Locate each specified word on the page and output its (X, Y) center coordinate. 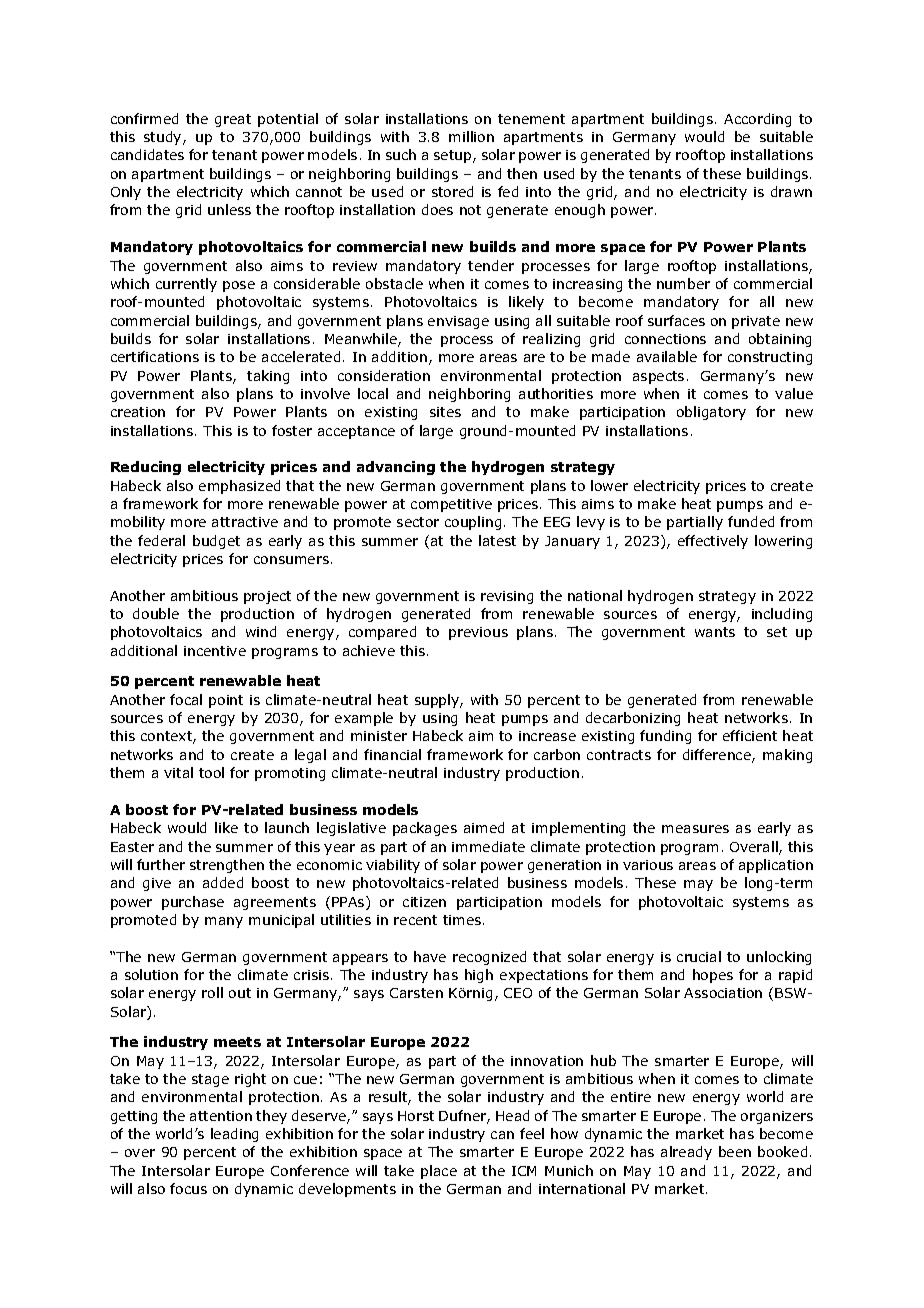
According (757, 120)
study (164, 138)
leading (234, 1135)
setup (454, 156)
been (735, 1151)
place (439, 1172)
